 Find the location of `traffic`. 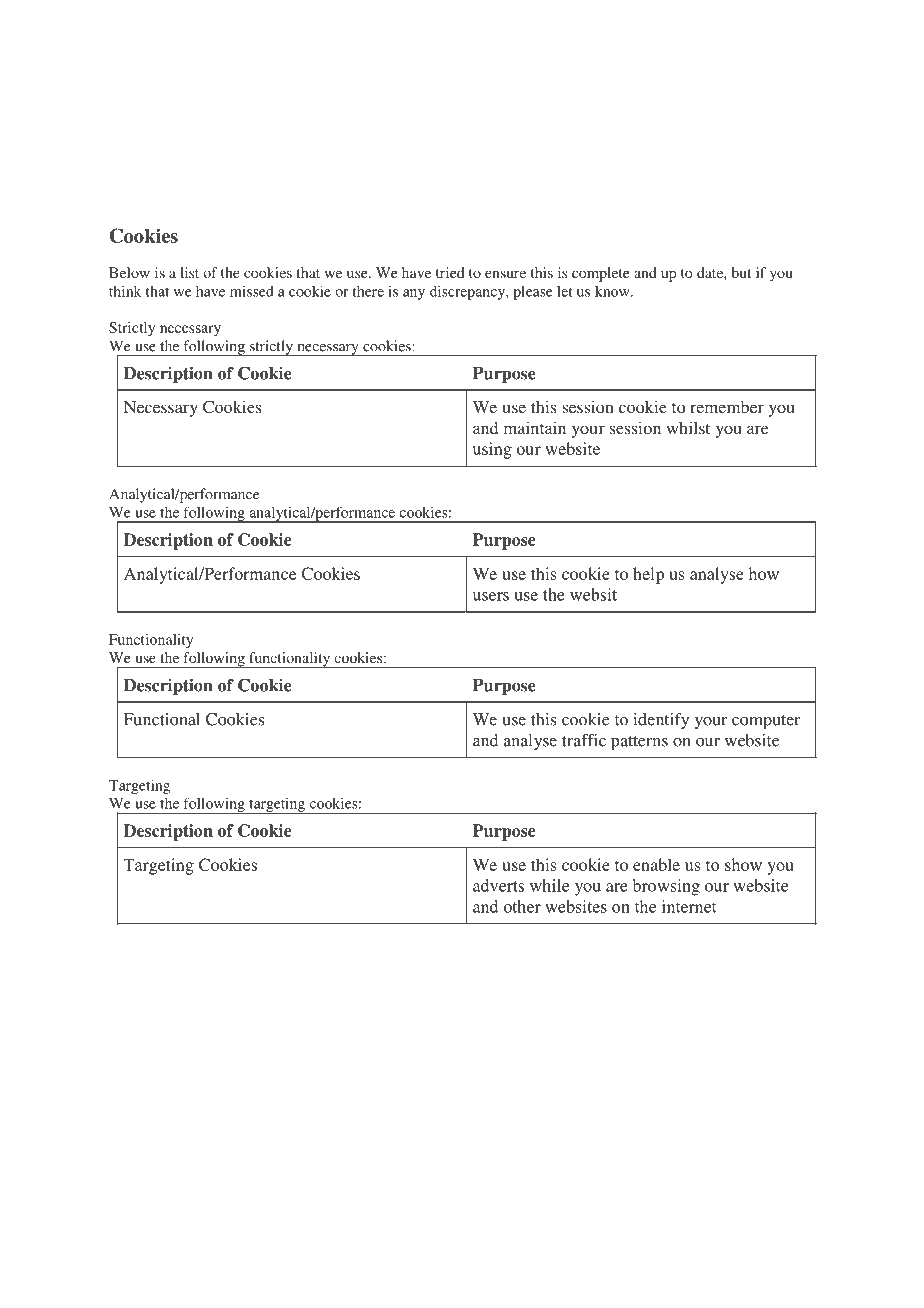

traffic is located at coordinates (584, 740).
